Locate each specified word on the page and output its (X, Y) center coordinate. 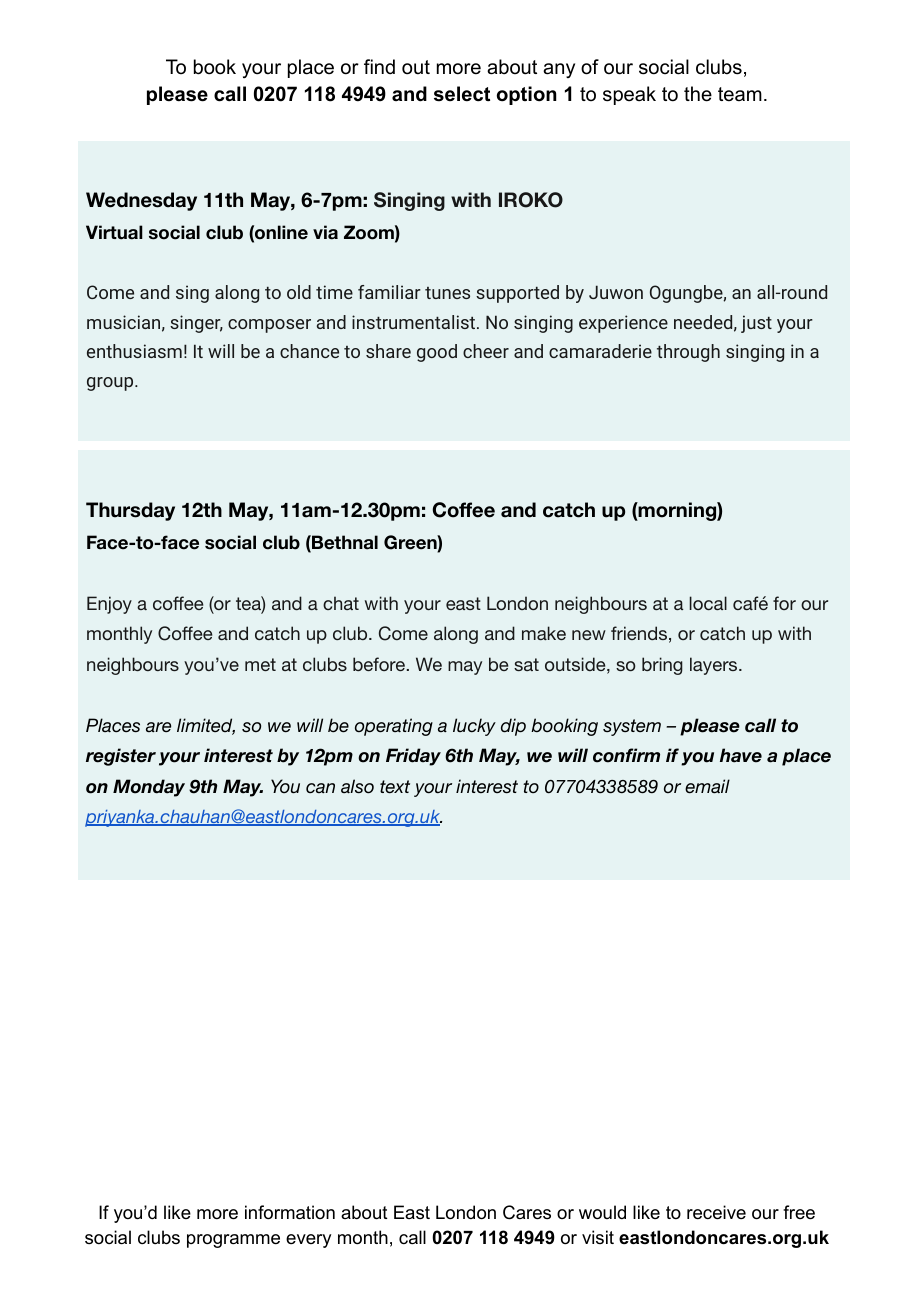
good (437, 353)
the (698, 94)
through (688, 353)
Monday (149, 788)
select (462, 94)
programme (233, 1241)
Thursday (130, 511)
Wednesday (141, 201)
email (707, 786)
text (395, 787)
